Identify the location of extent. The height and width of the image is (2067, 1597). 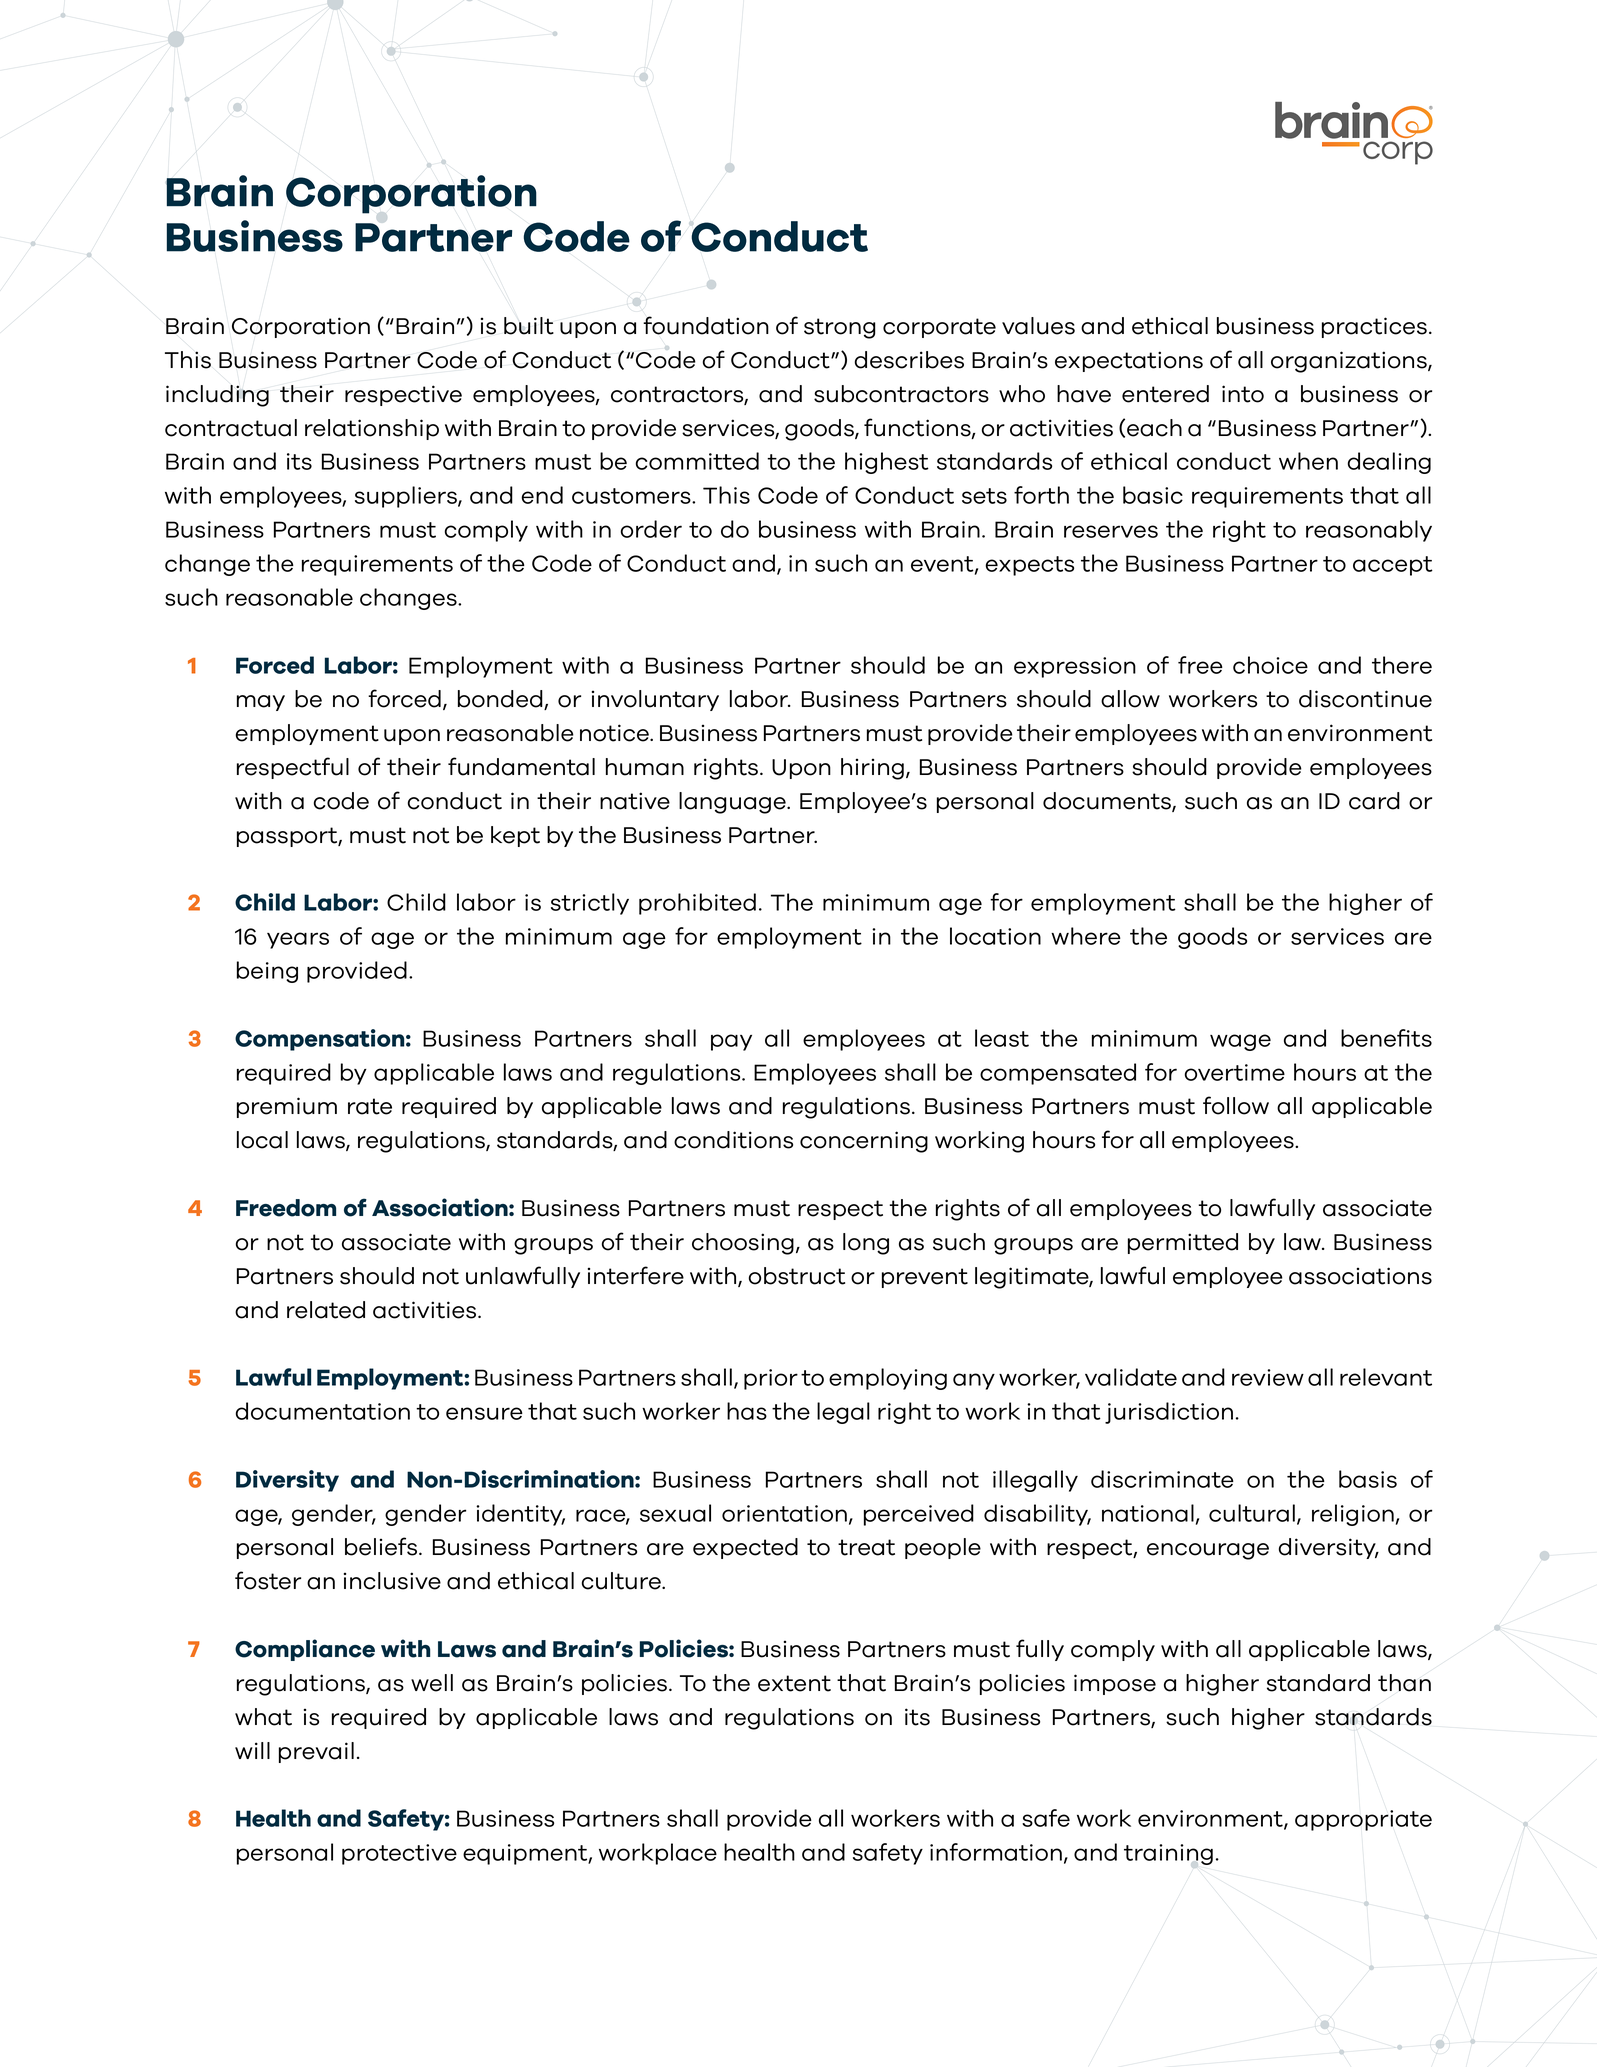
(794, 1683).
